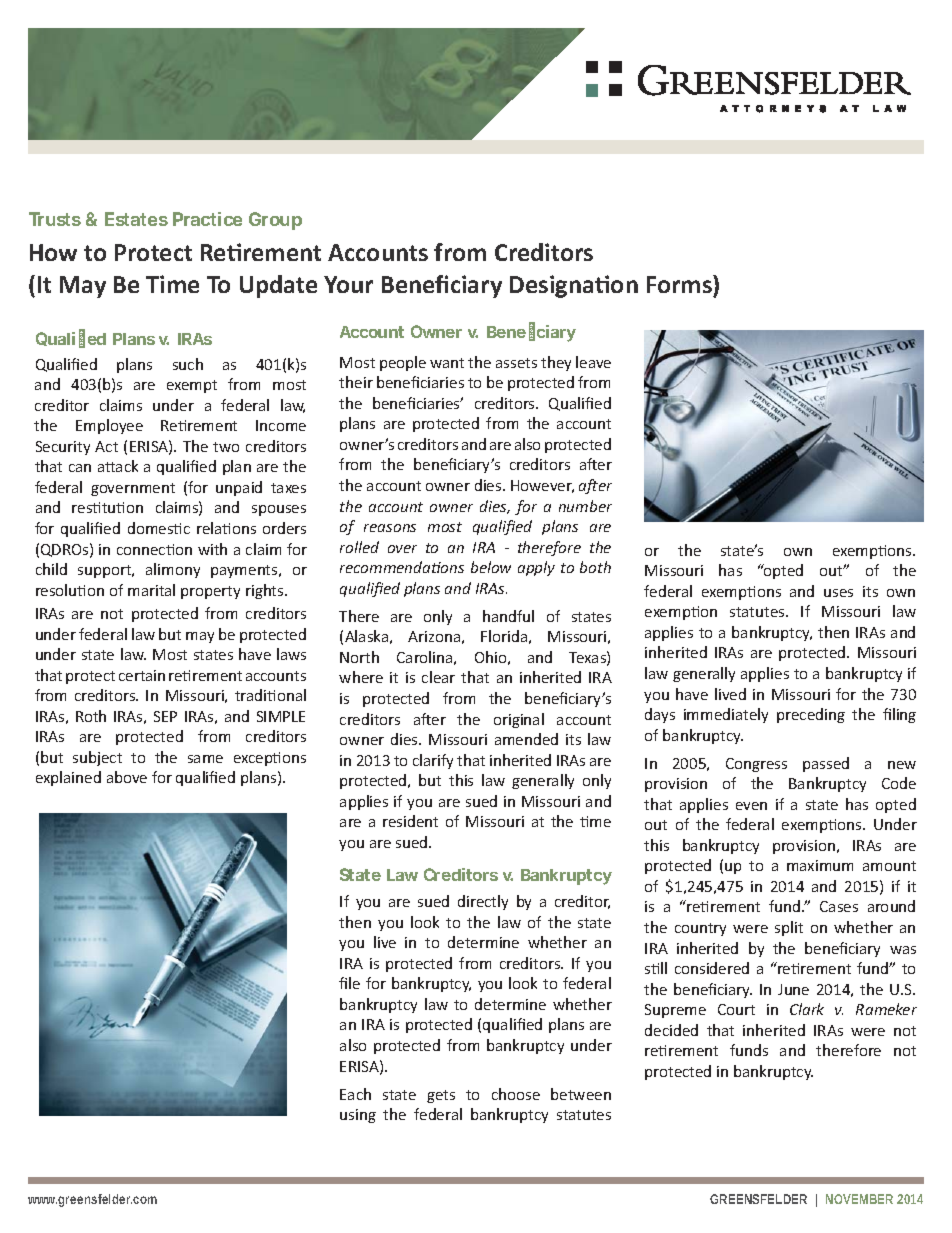  What do you see at coordinates (811, 715) in the screenshot?
I see `preceding` at bounding box center [811, 715].
